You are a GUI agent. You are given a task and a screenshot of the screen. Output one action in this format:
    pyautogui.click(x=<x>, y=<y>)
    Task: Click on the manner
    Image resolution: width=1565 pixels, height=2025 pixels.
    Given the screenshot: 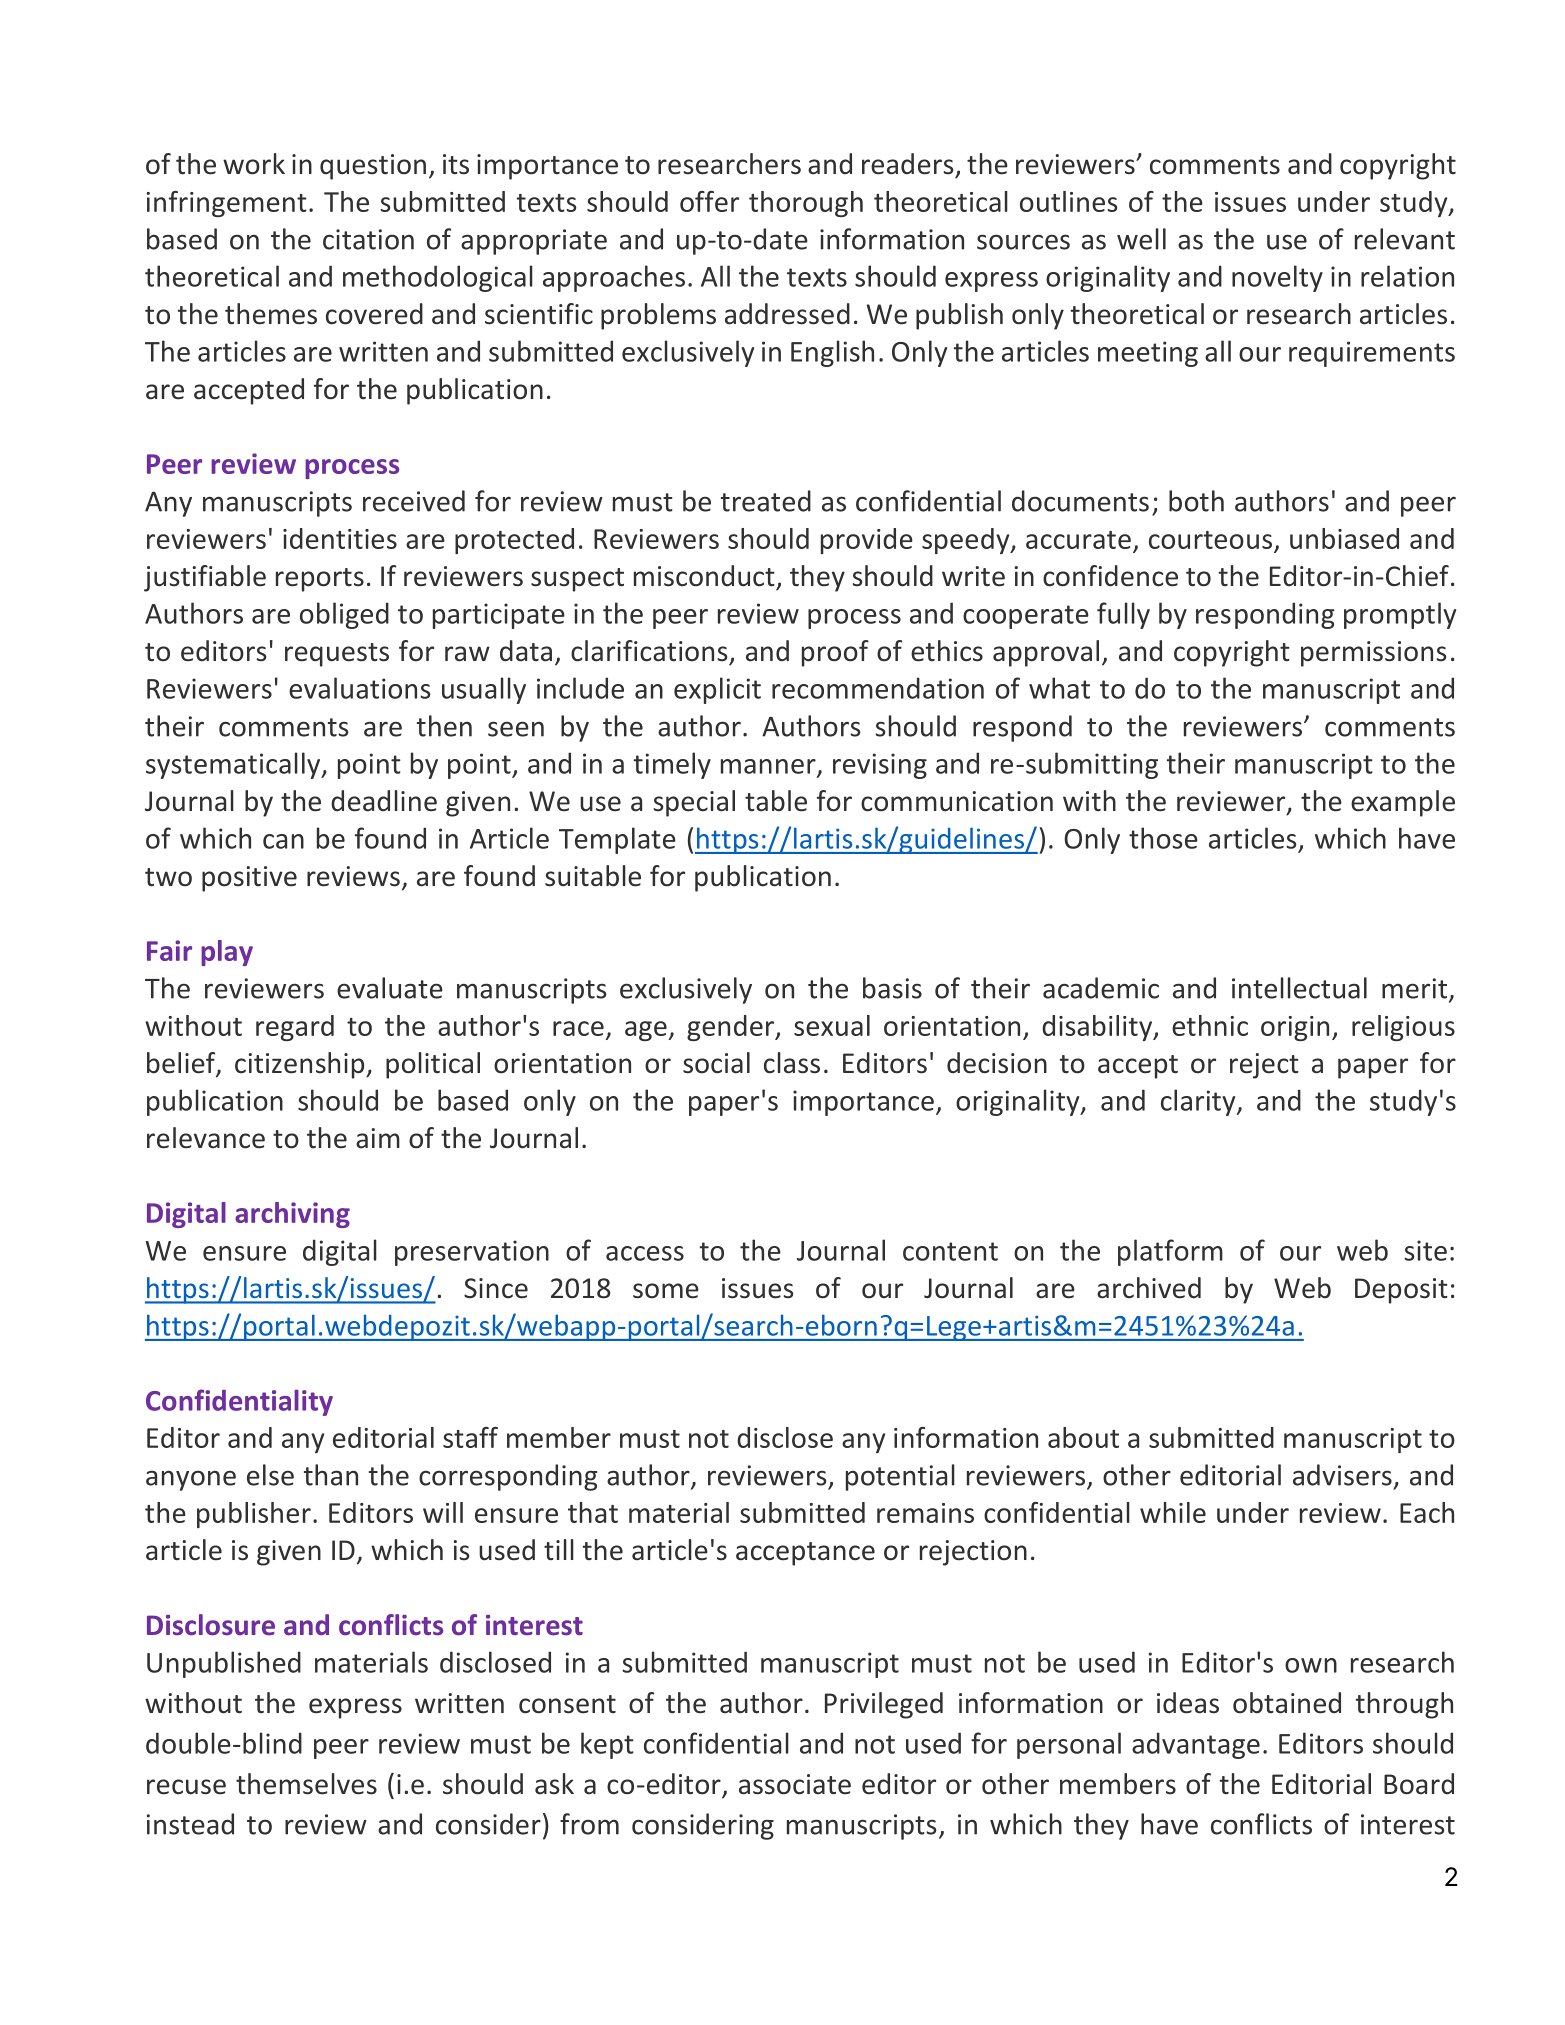 What is the action you would take?
    pyautogui.click(x=769, y=767)
